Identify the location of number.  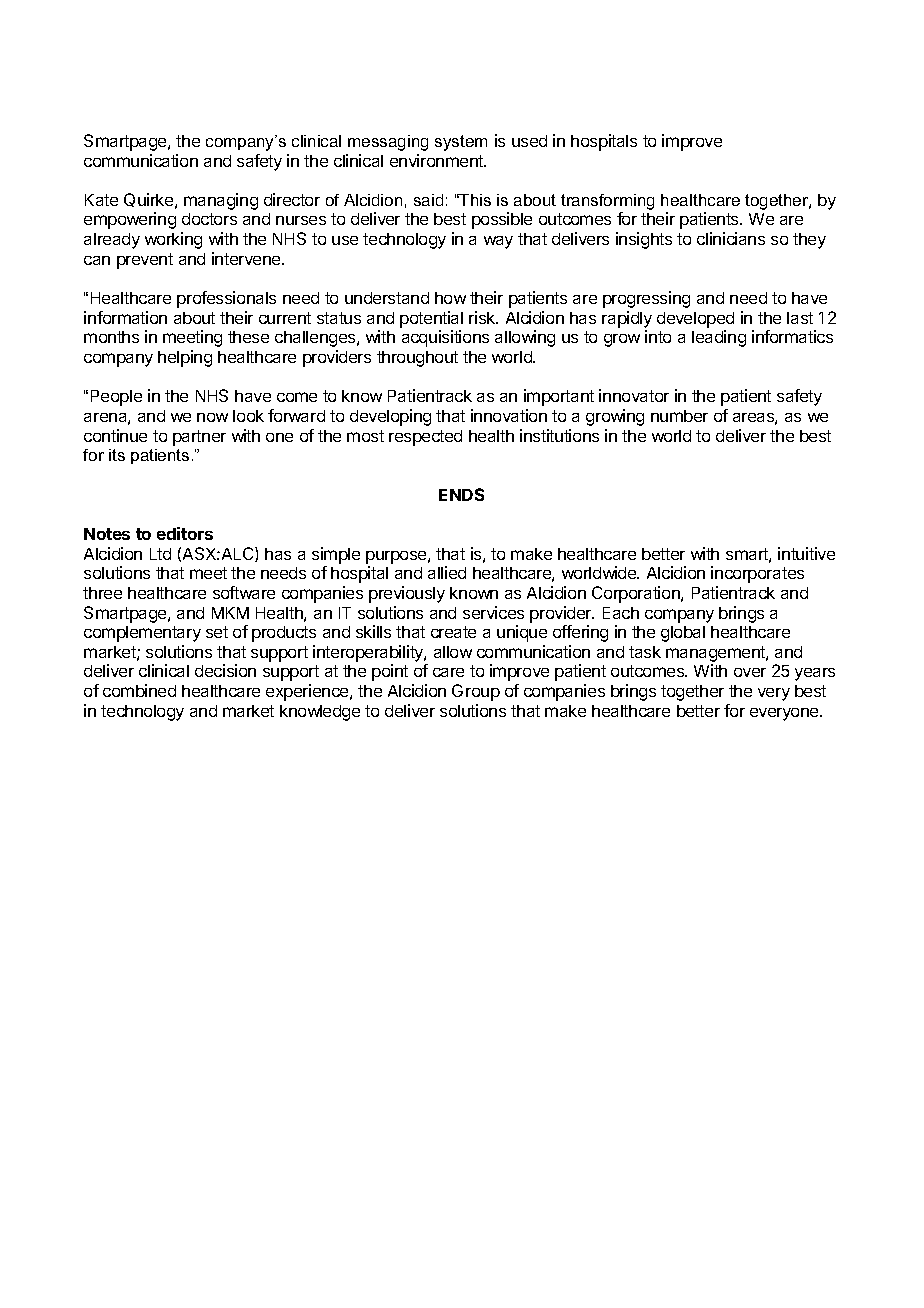
(679, 416).
